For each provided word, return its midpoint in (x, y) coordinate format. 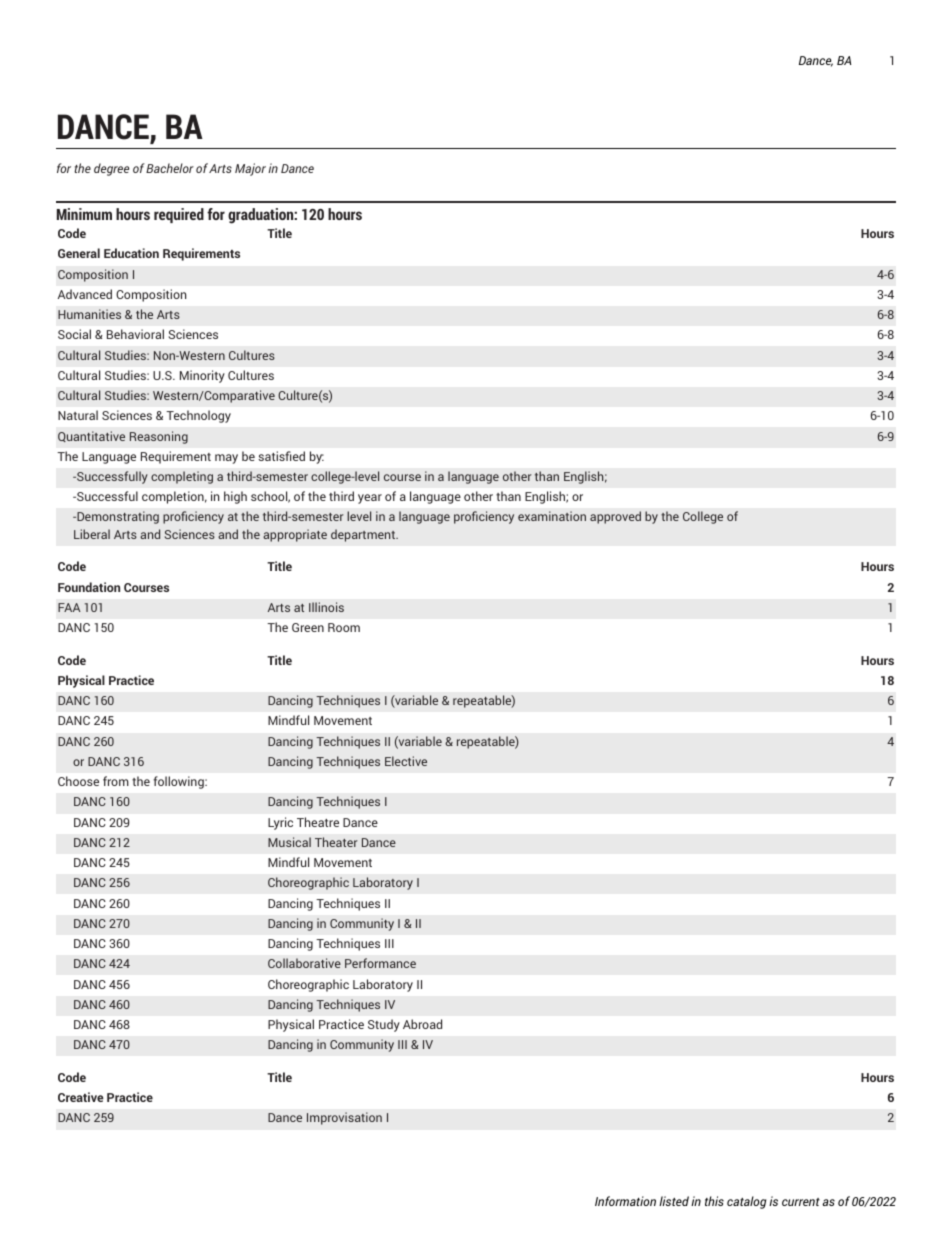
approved (615, 517)
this (714, 1201)
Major (250, 169)
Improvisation (344, 1118)
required (179, 215)
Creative (81, 1097)
